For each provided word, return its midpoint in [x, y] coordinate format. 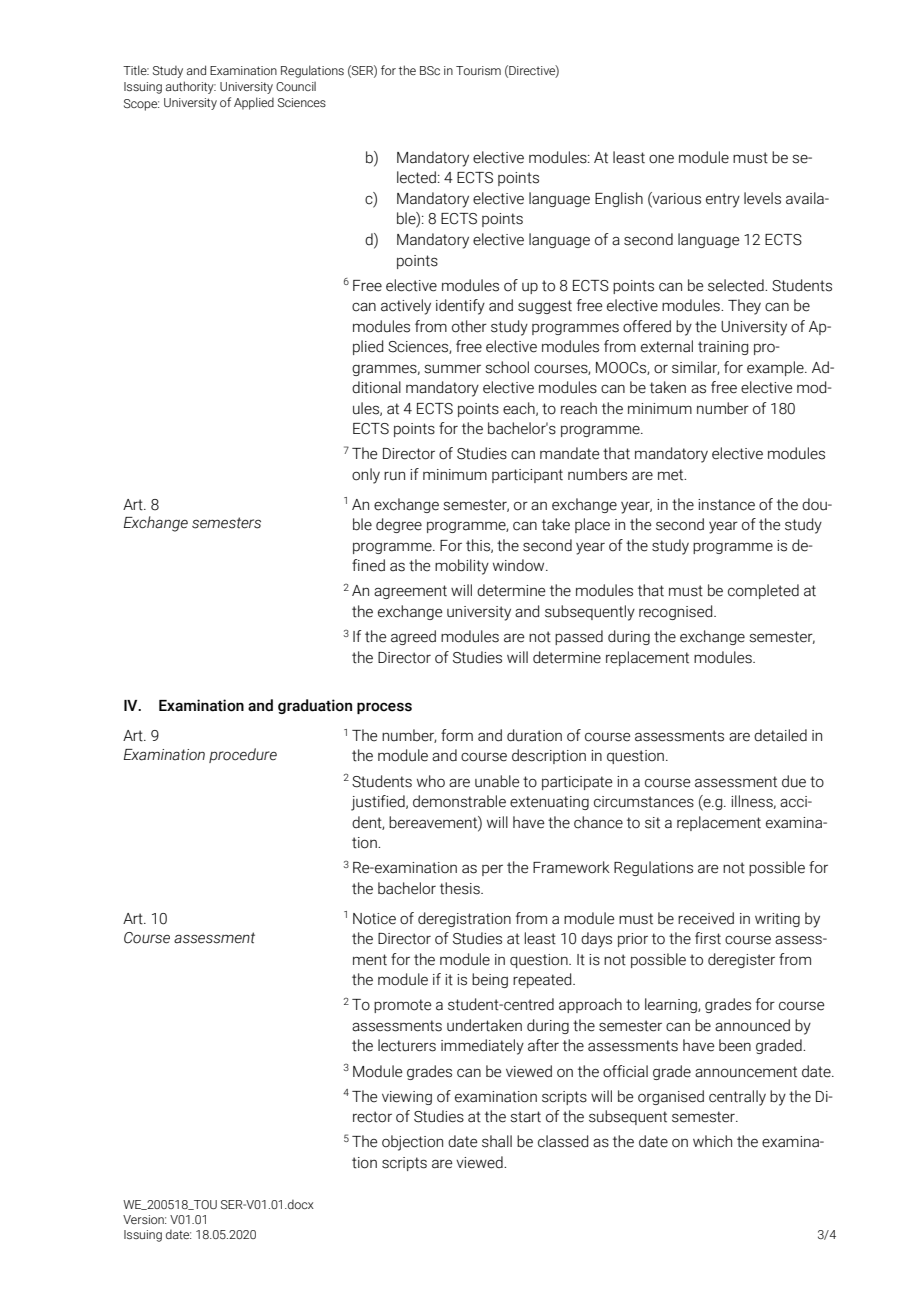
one [661, 159]
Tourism [478, 70]
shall [497, 1141]
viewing [407, 1098]
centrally [737, 1098]
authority [191, 87]
